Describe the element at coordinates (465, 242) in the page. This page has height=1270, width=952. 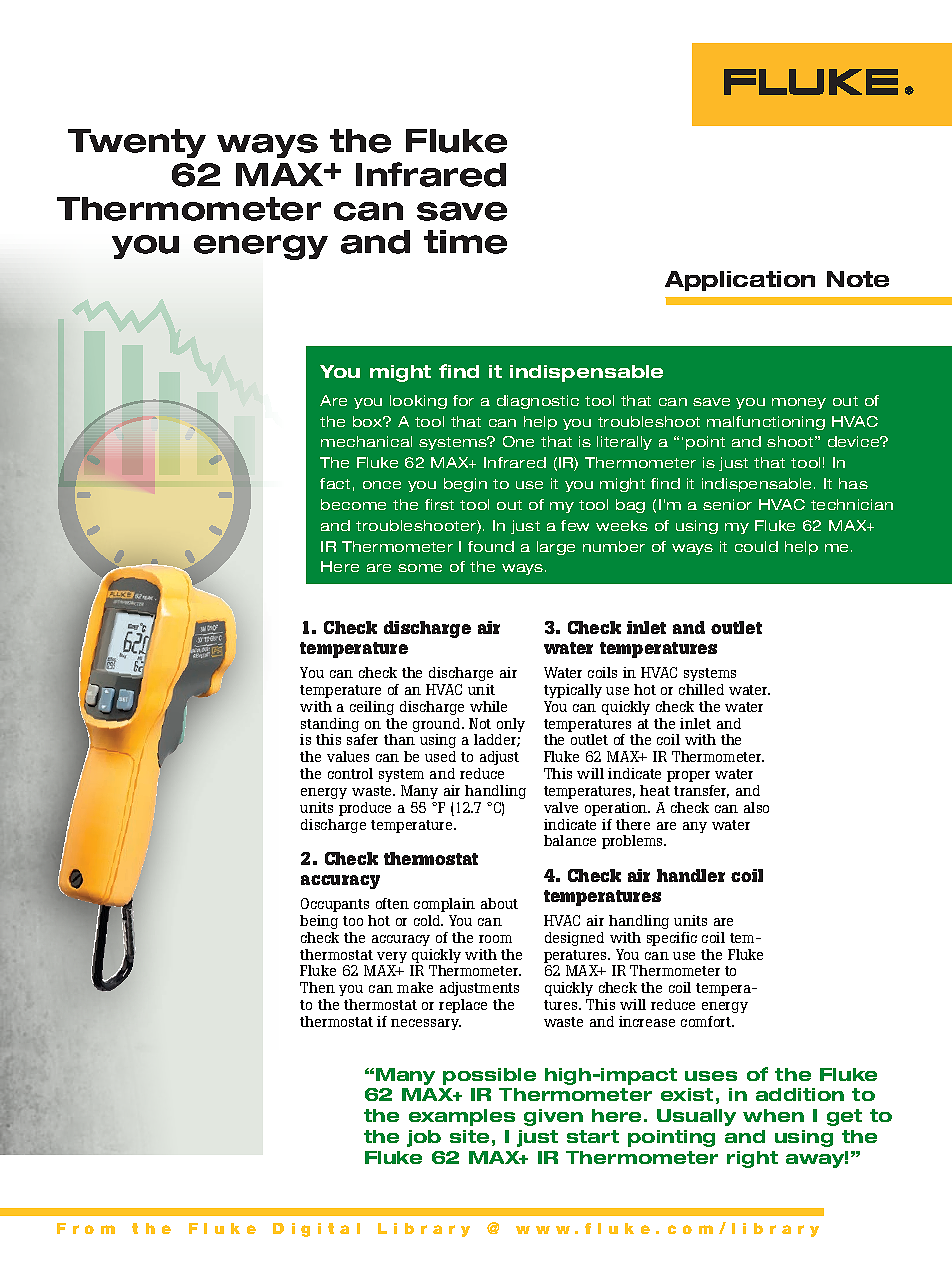
I see `time` at that location.
